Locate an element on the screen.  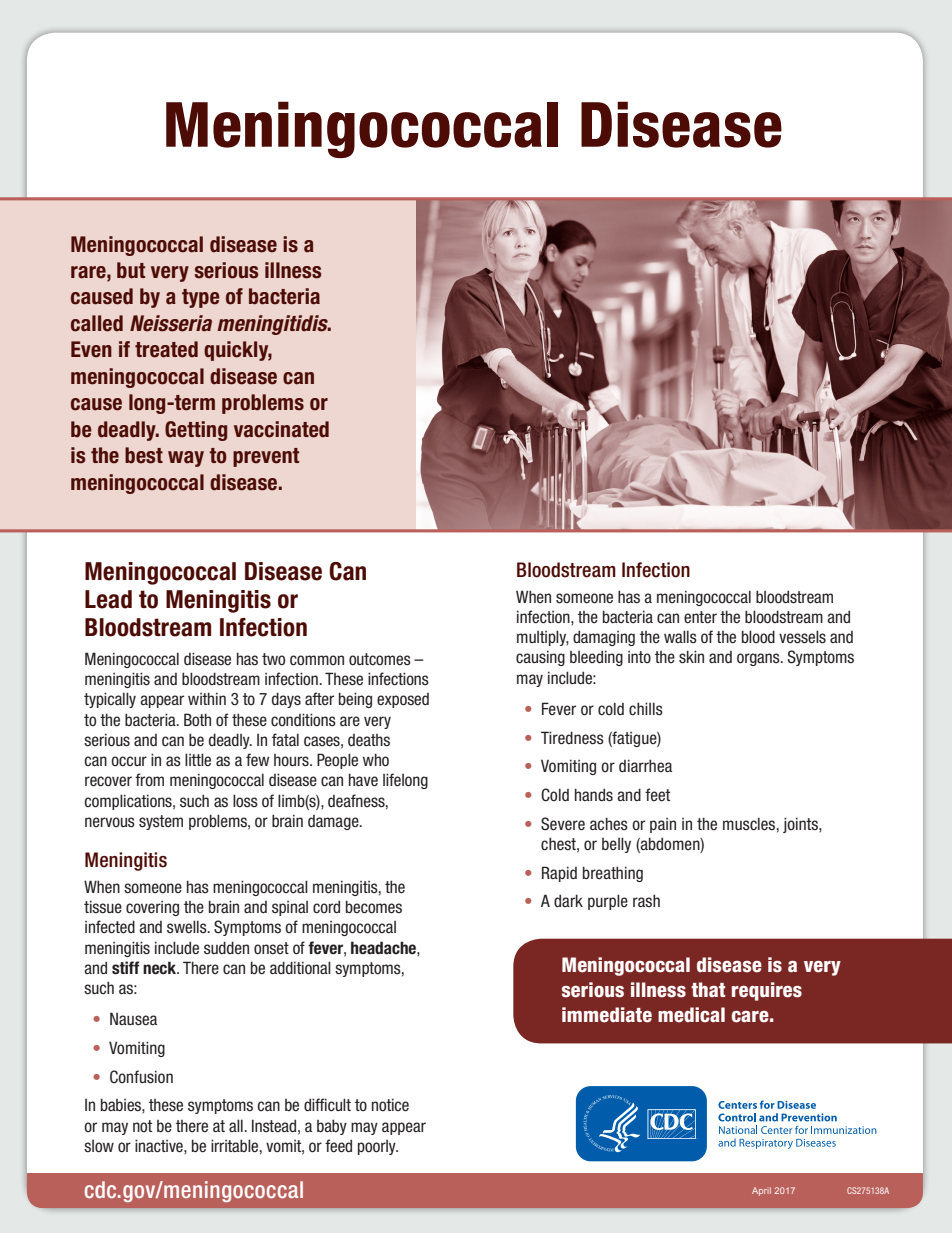
type is located at coordinates (201, 298).
